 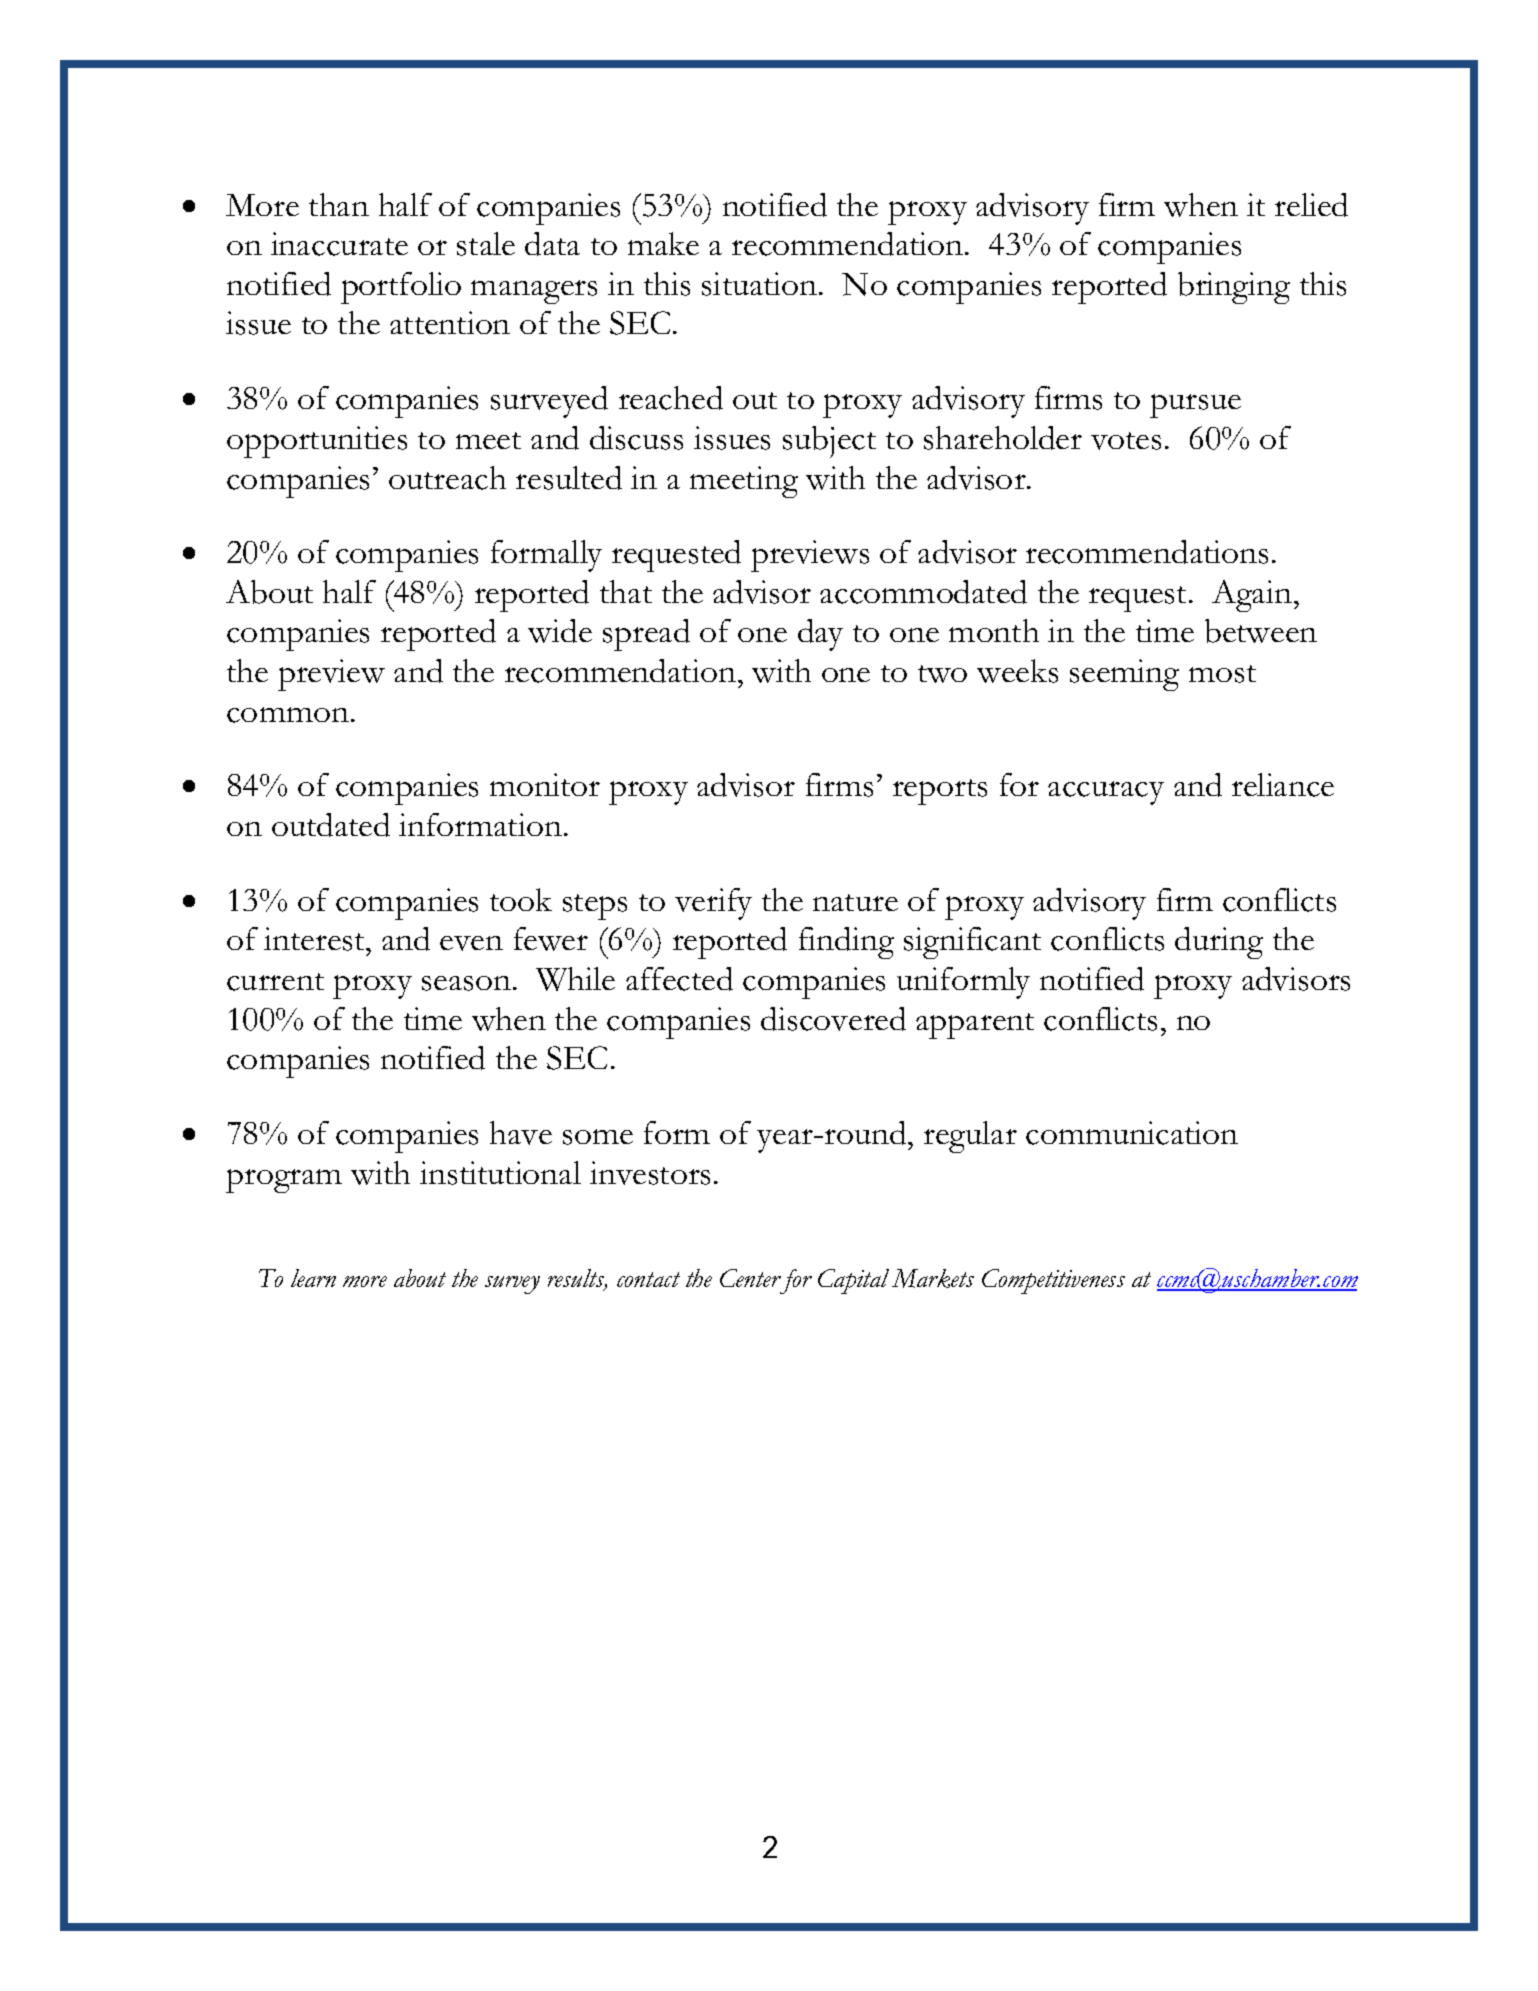 What do you see at coordinates (1234, 288) in the screenshot?
I see `bringing` at bounding box center [1234, 288].
